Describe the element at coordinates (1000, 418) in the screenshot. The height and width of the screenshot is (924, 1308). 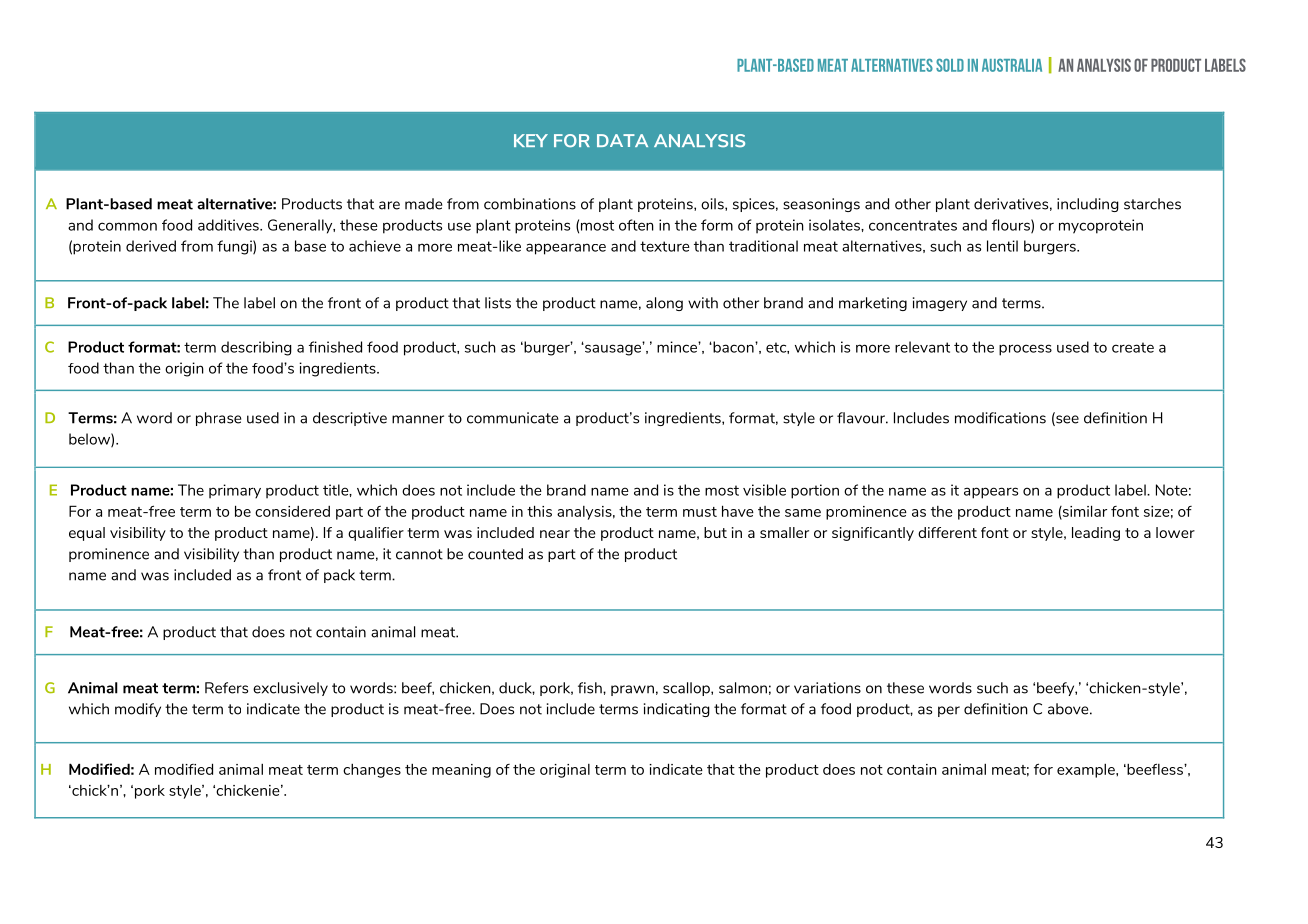
I see `modifications` at that location.
